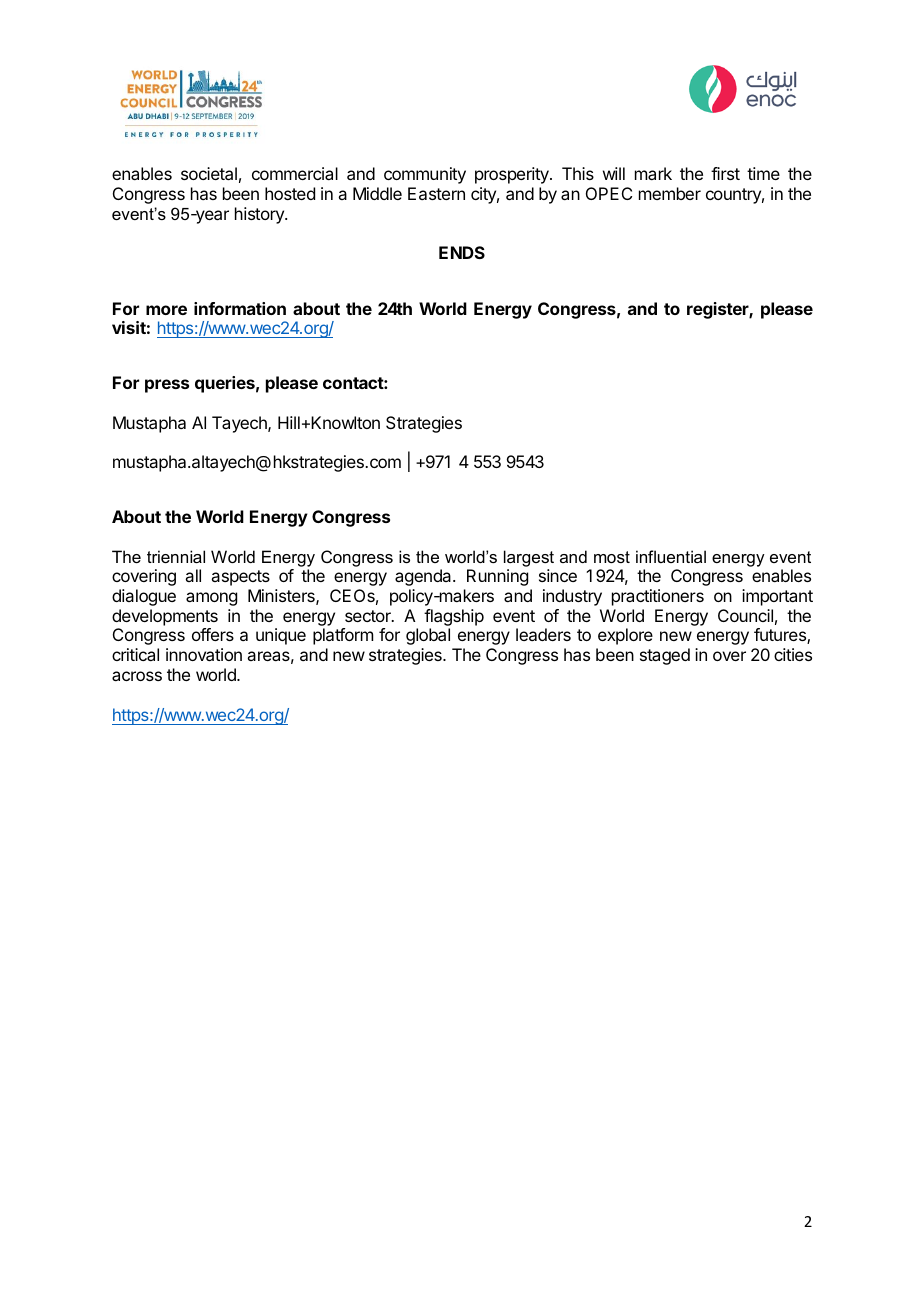  I want to click on Eastern, so click(436, 193).
